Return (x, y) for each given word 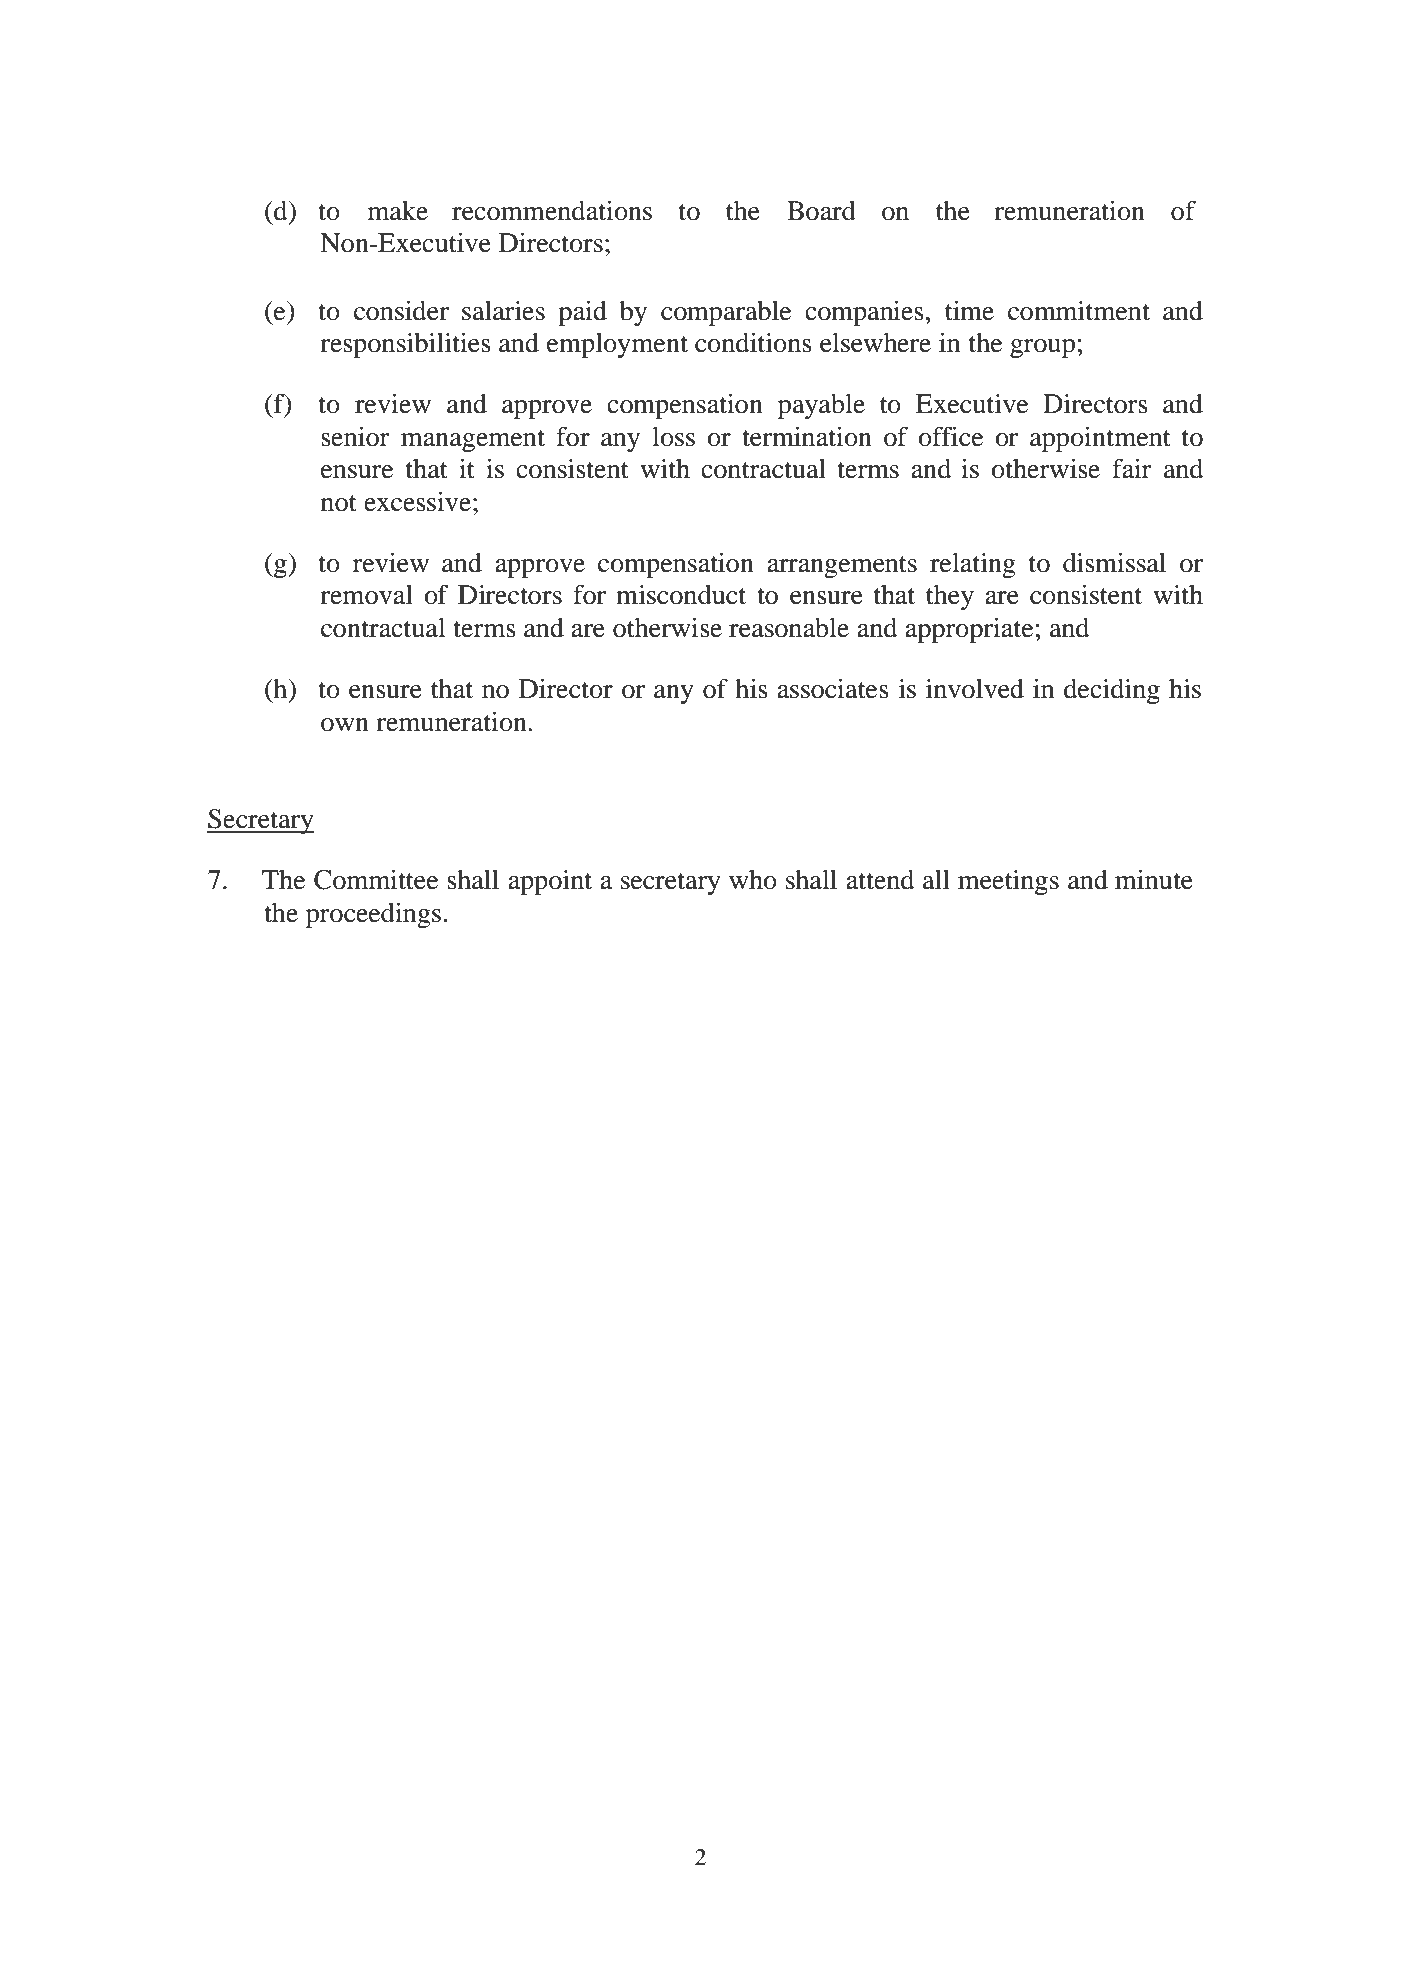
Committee (376, 879)
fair (1132, 468)
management (473, 441)
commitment (1079, 310)
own (345, 725)
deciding (1112, 691)
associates (833, 688)
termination (807, 436)
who (753, 880)
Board (821, 211)
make (398, 211)
